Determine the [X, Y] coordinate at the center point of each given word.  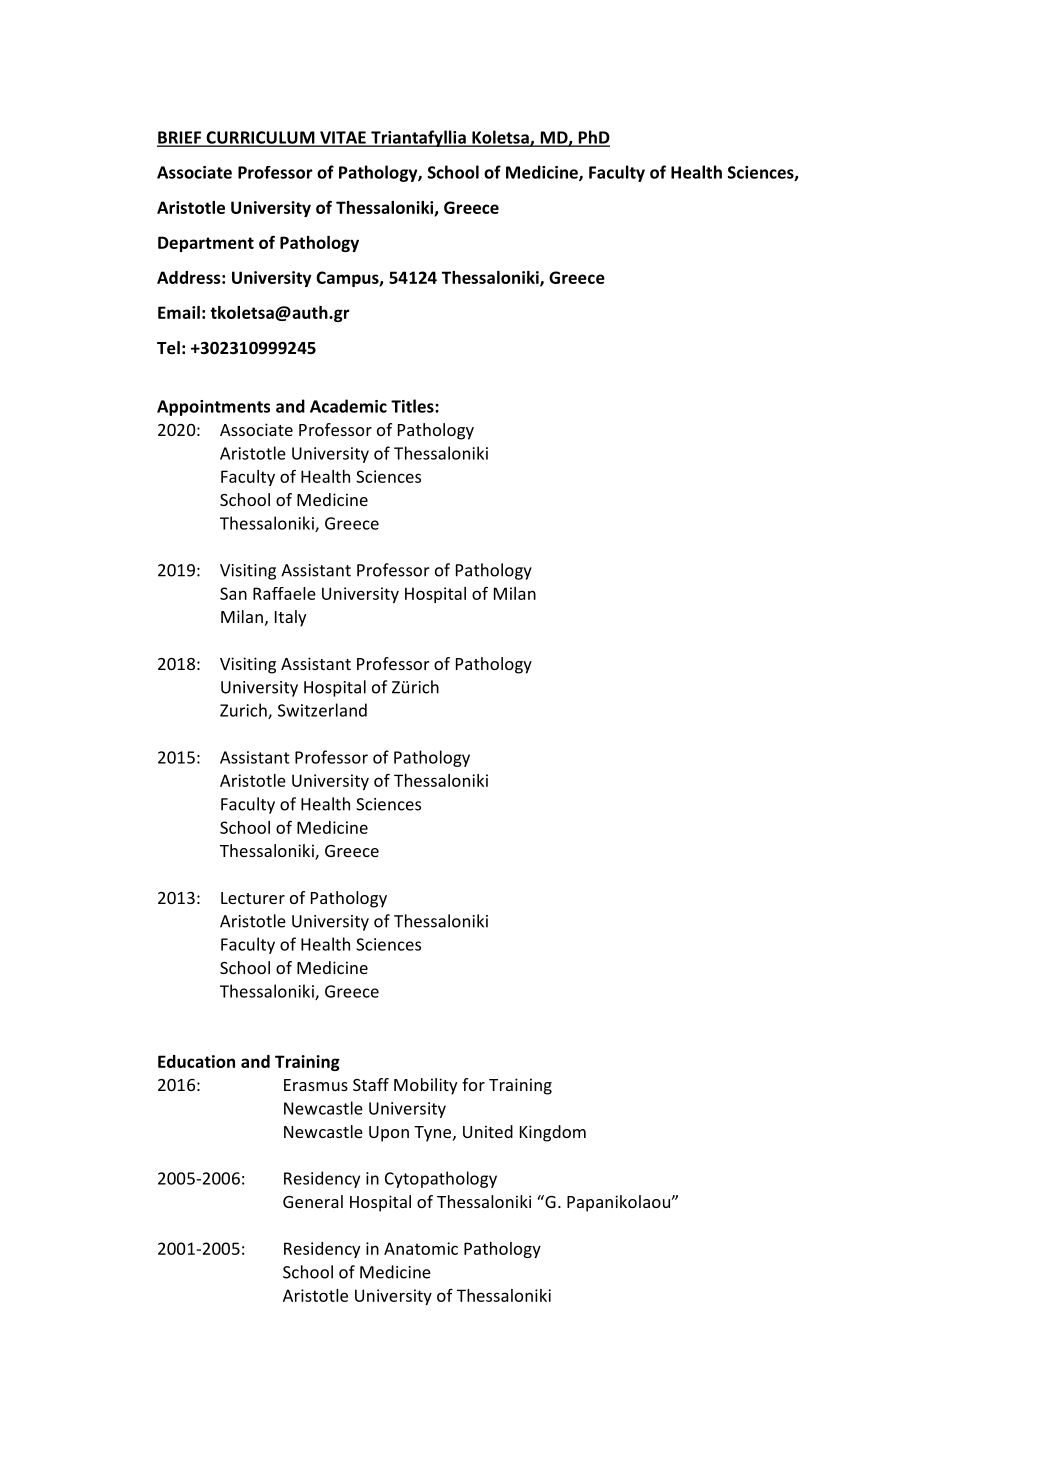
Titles [413, 406]
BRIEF [180, 138]
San [233, 593]
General [313, 1201]
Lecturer [253, 898]
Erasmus [316, 1085]
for [473, 1084]
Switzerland [322, 710]
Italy [290, 618]
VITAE [343, 138]
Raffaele [284, 593]
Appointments [213, 408]
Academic [348, 406]
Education [196, 1061]
